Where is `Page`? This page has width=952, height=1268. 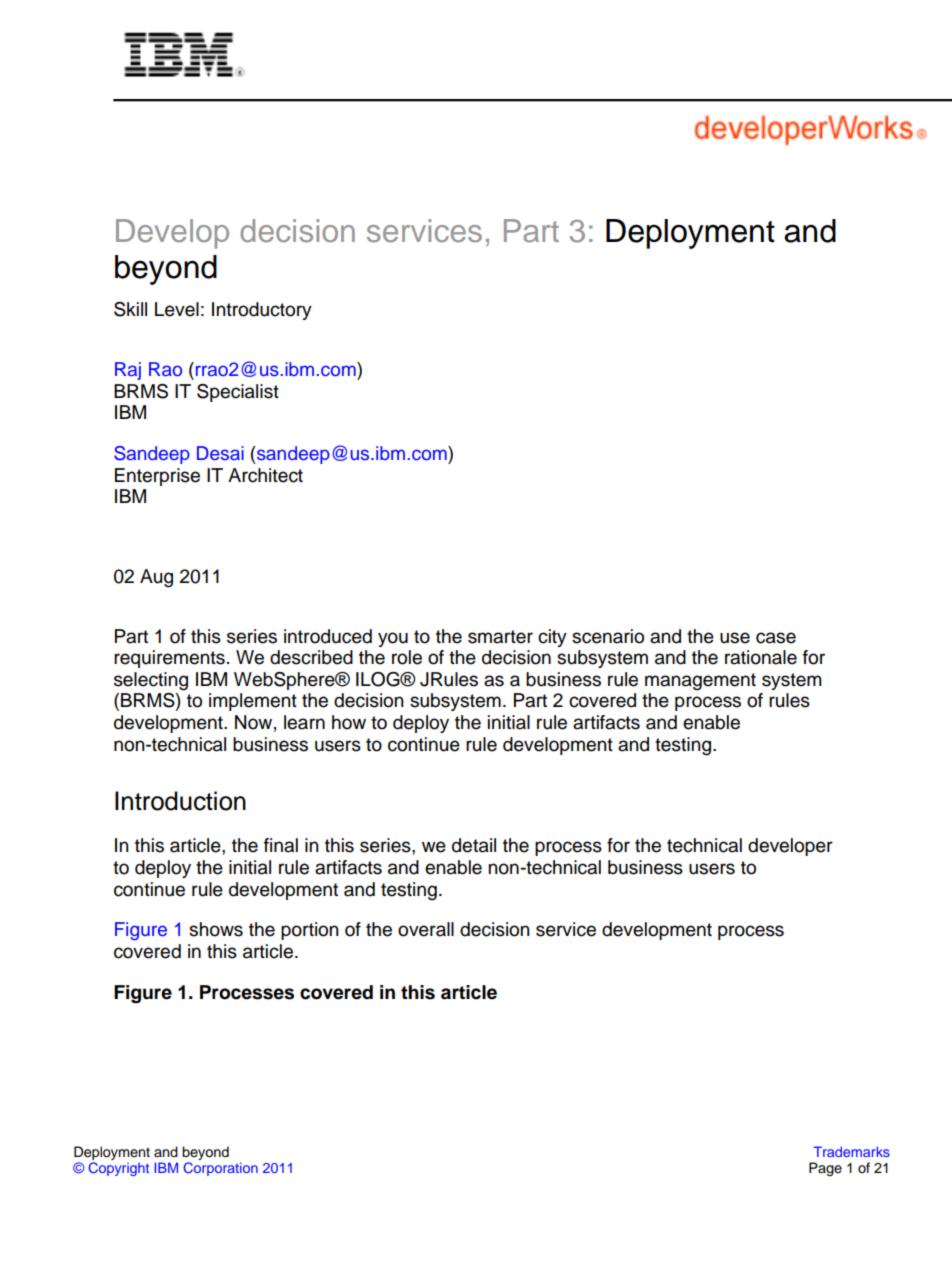
Page is located at coordinates (825, 1169).
